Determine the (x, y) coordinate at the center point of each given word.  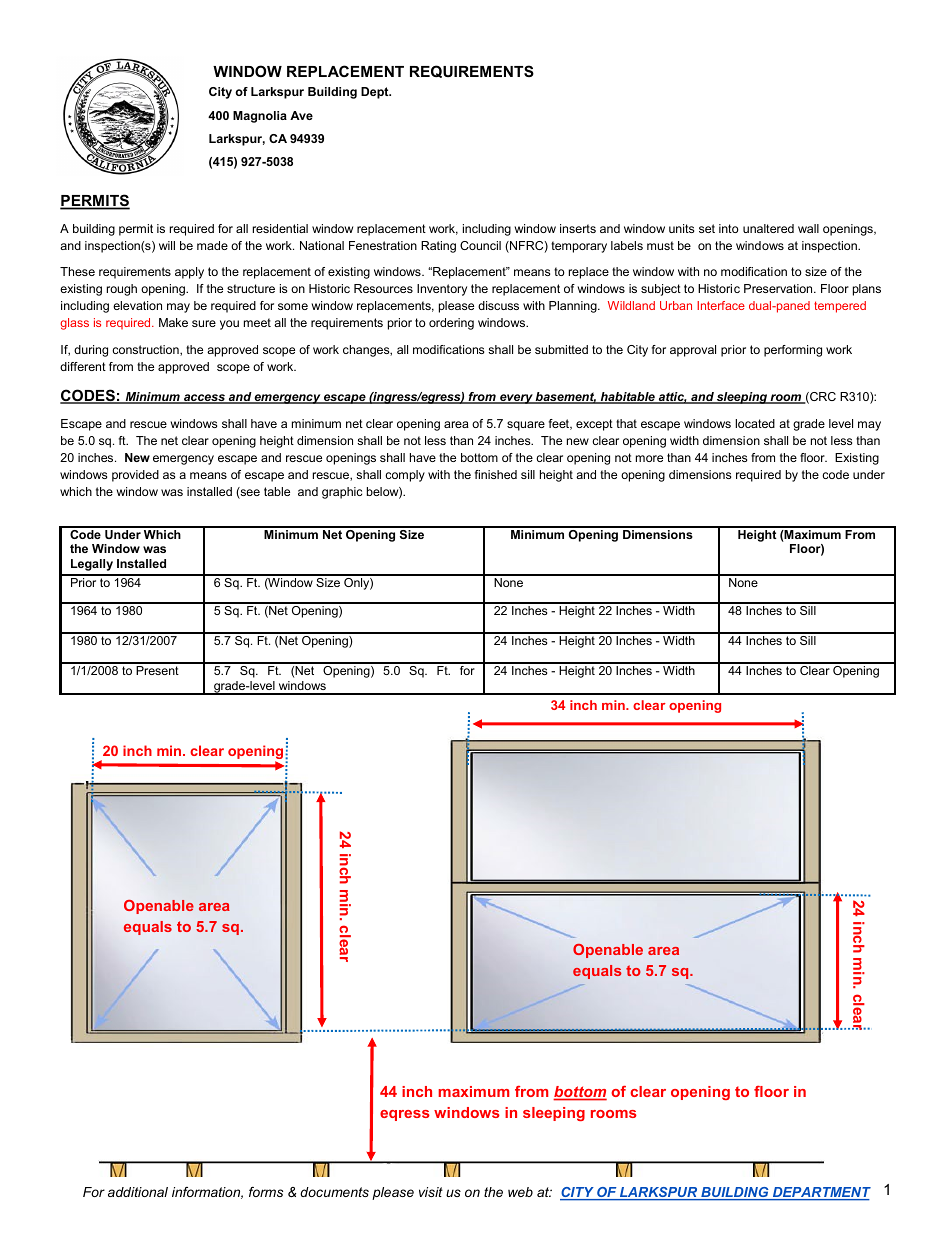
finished (496, 474)
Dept (376, 93)
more (649, 458)
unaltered (768, 228)
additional (138, 1192)
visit (431, 1192)
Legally (92, 565)
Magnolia (260, 117)
